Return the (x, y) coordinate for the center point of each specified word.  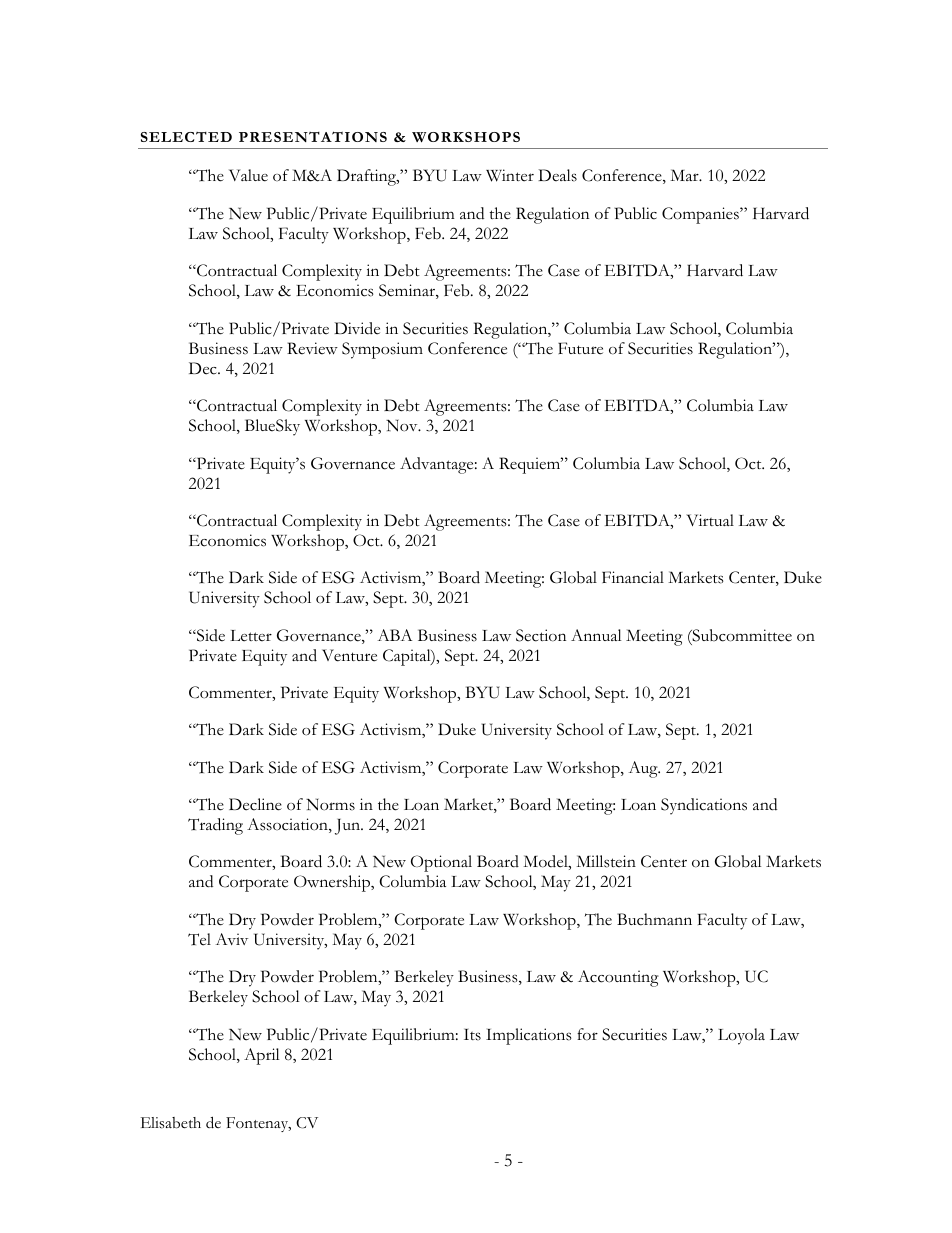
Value (248, 175)
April (261, 1056)
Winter (510, 175)
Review (312, 348)
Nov (403, 425)
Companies (701, 215)
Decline (255, 804)
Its (472, 1035)
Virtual (710, 520)
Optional (441, 863)
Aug (644, 769)
